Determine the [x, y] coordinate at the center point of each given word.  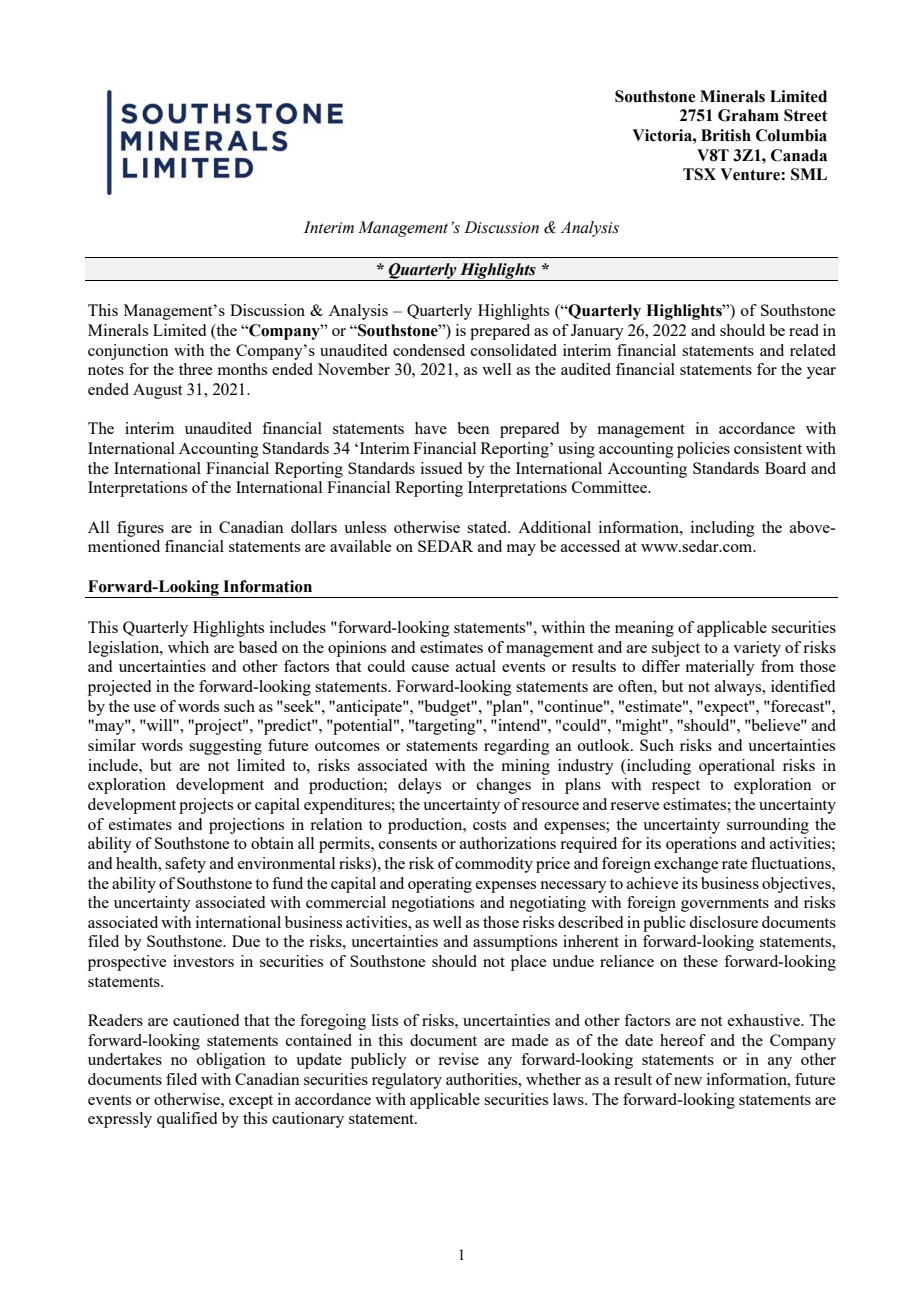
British [726, 135]
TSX [699, 174]
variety [757, 649]
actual [476, 666]
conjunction [128, 352]
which [188, 647]
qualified [187, 1120]
